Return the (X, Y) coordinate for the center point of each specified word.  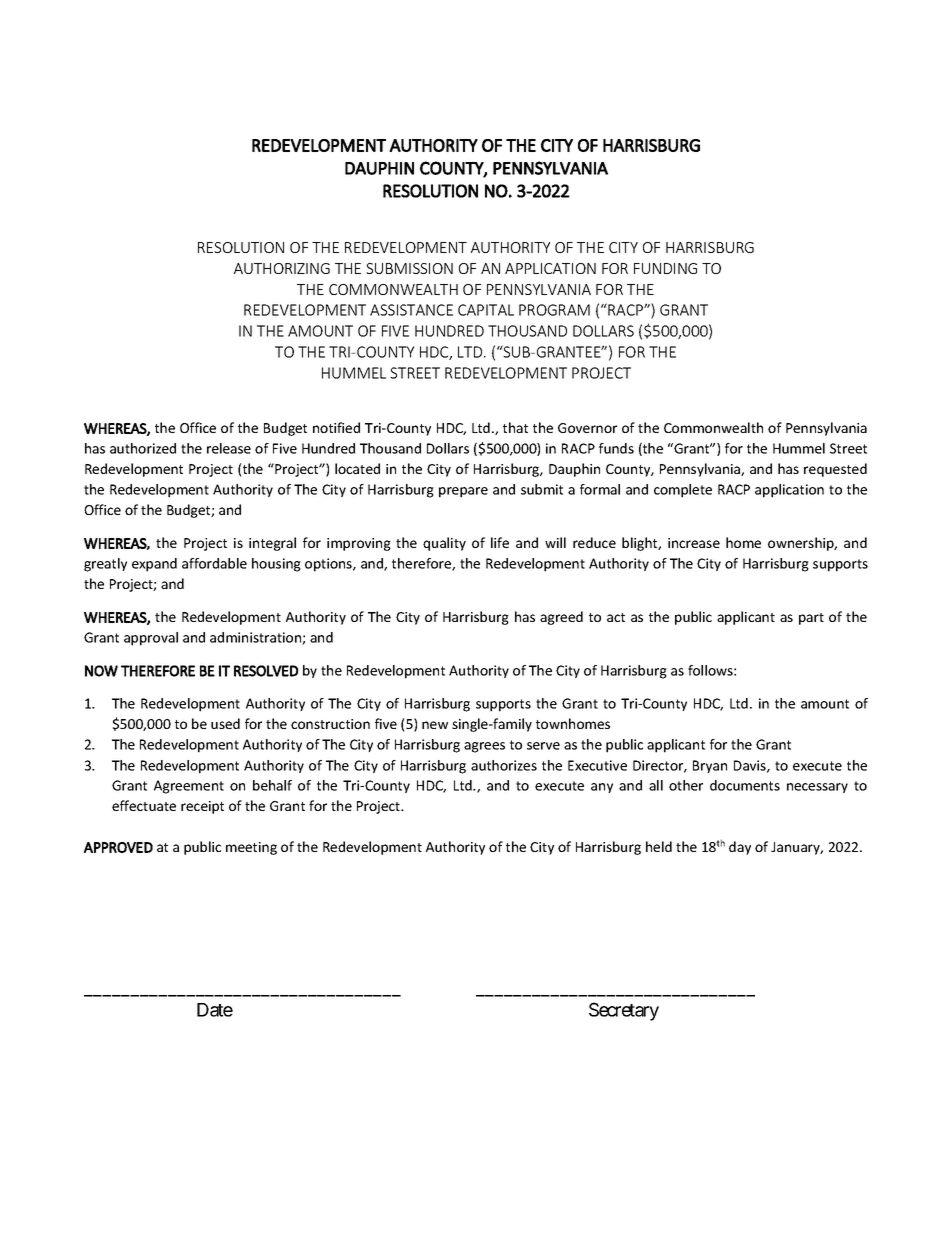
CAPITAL (486, 310)
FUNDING (665, 268)
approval (151, 639)
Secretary (624, 1011)
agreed (561, 618)
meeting (251, 848)
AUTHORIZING (282, 268)
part (811, 619)
